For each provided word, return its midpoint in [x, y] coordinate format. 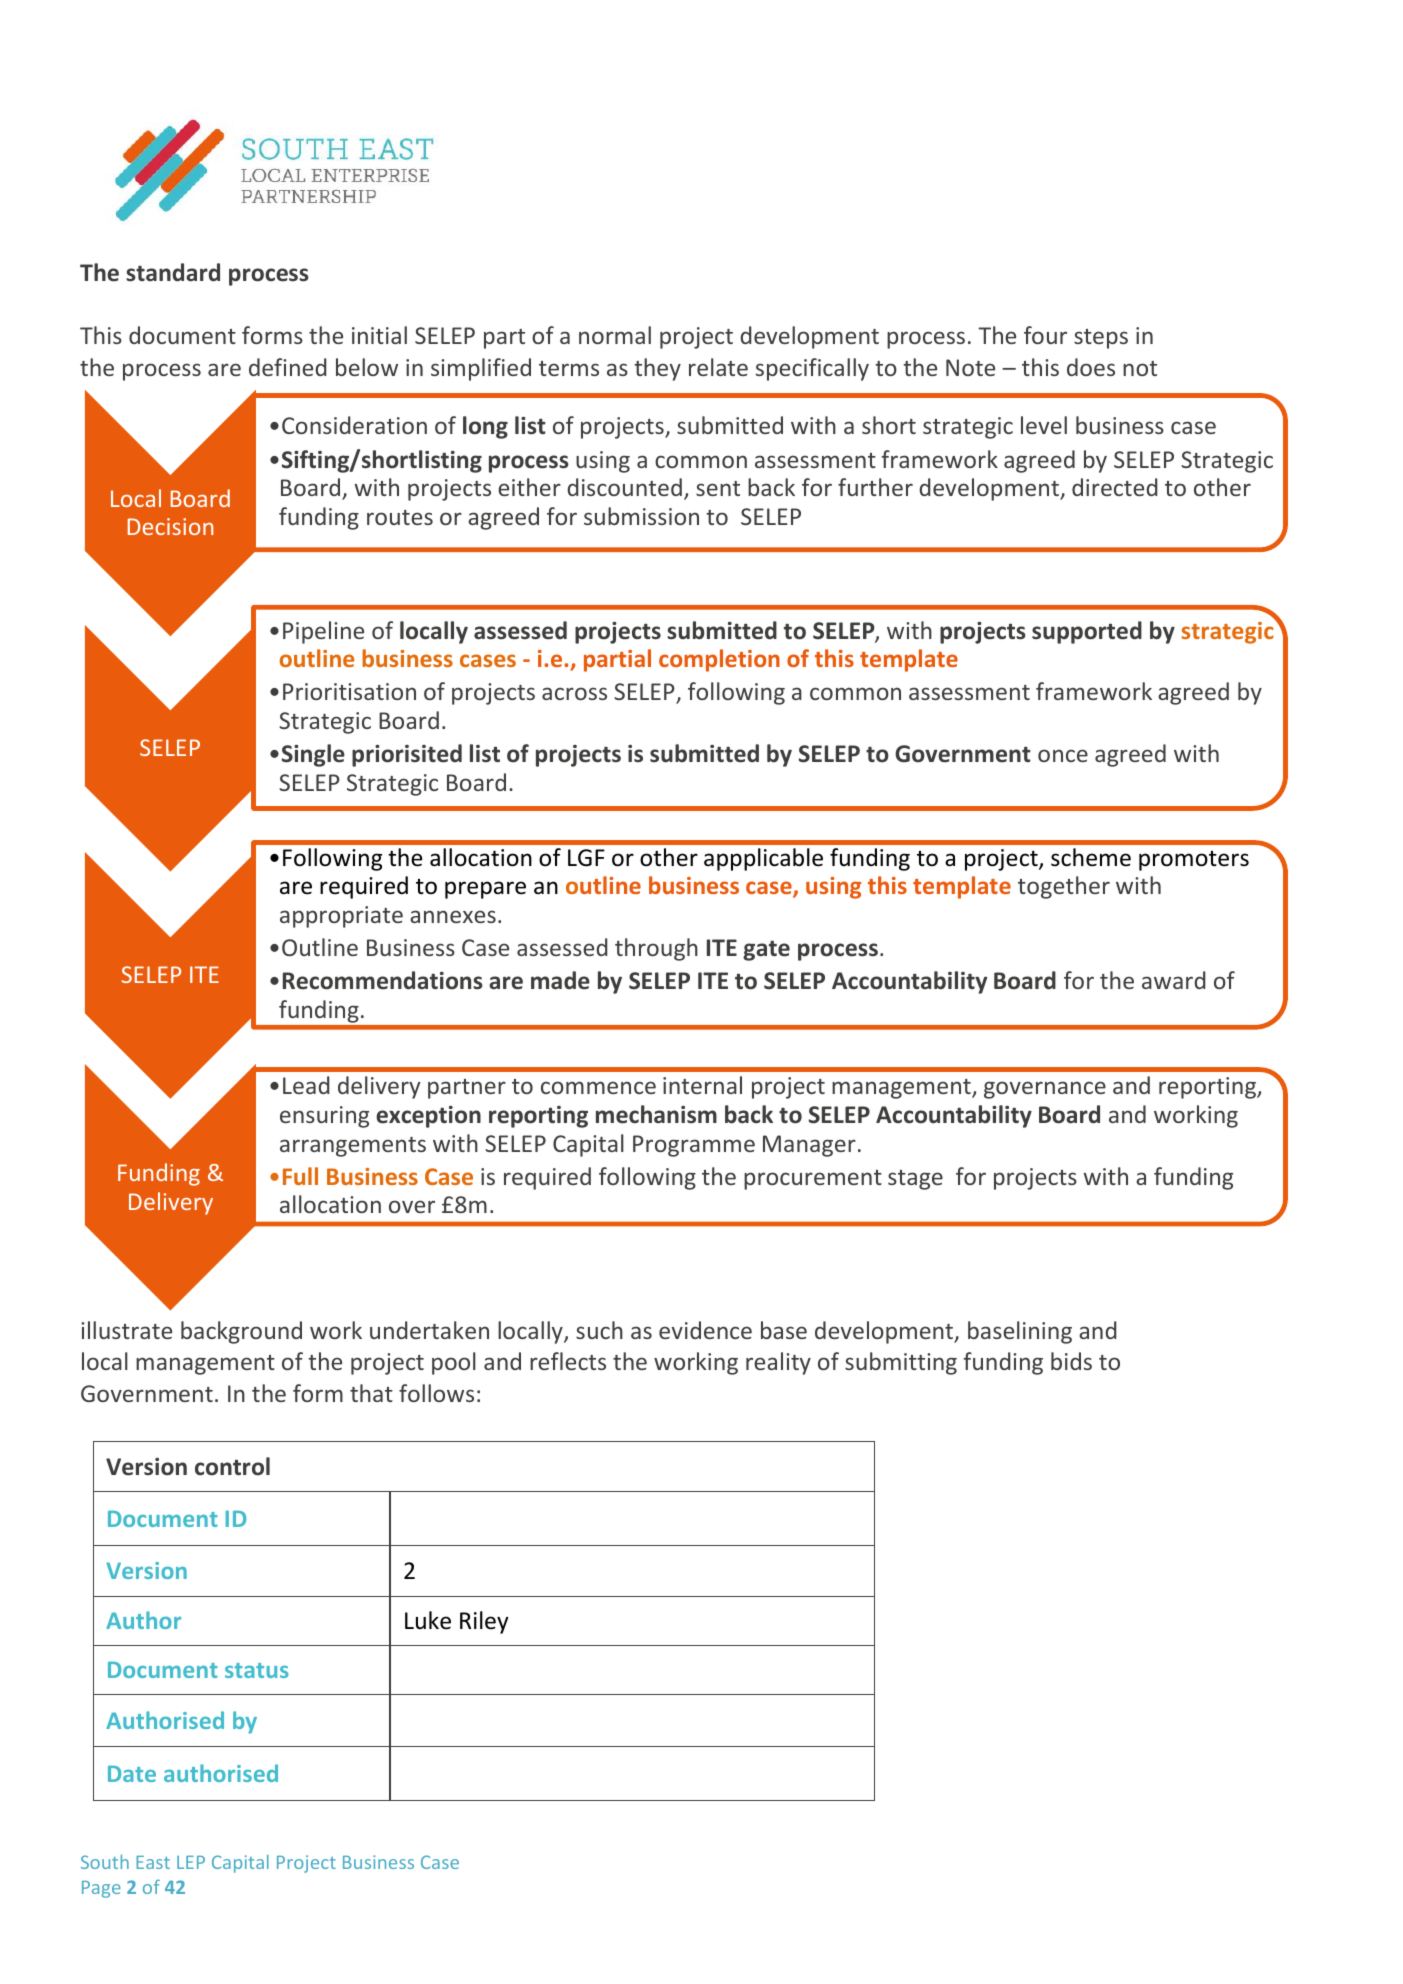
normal [615, 335]
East [153, 1862]
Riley [484, 1622]
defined [288, 367]
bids [1071, 1361]
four [1045, 335]
